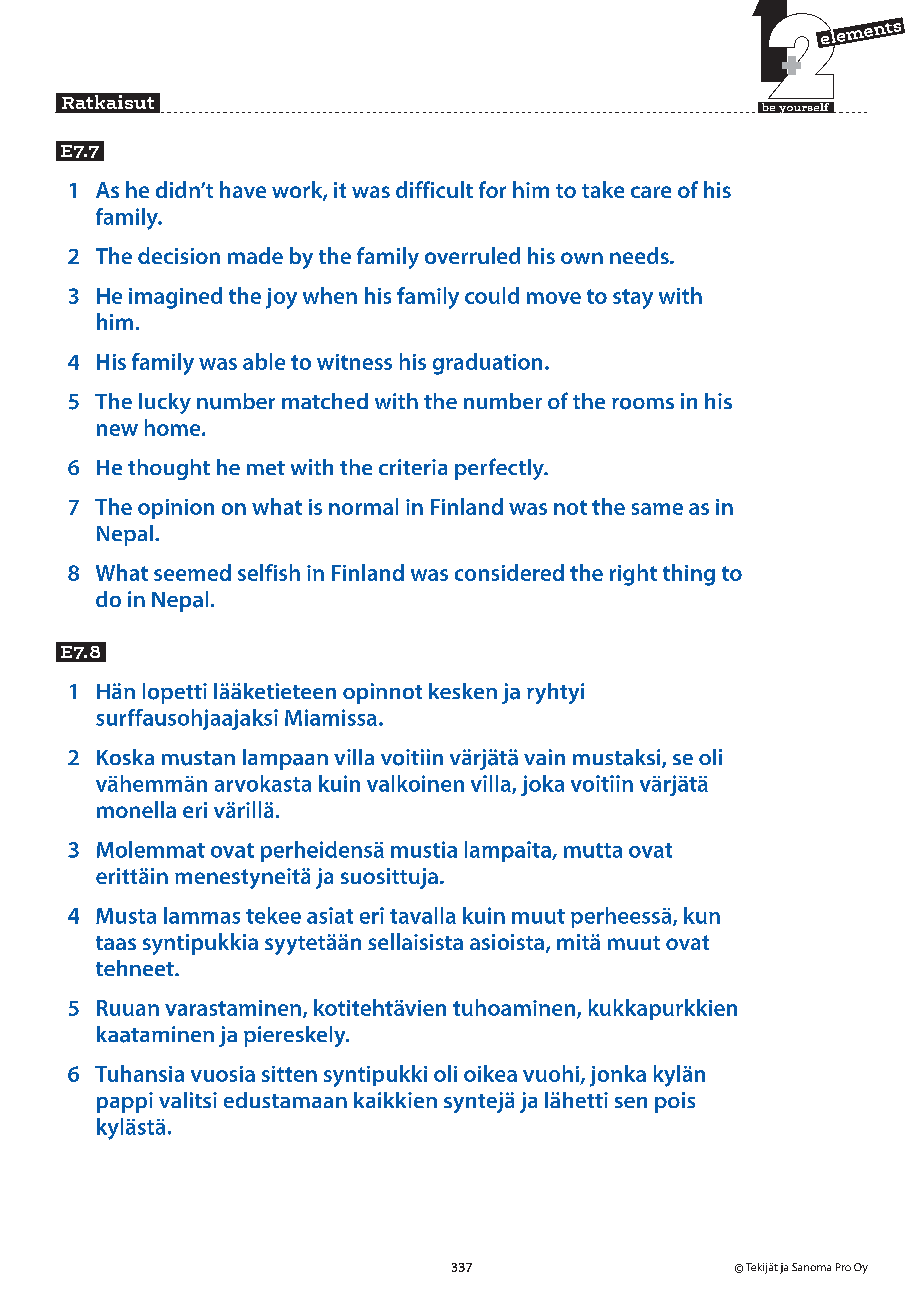  Describe the element at coordinates (689, 575) in the screenshot. I see `thing` at that location.
